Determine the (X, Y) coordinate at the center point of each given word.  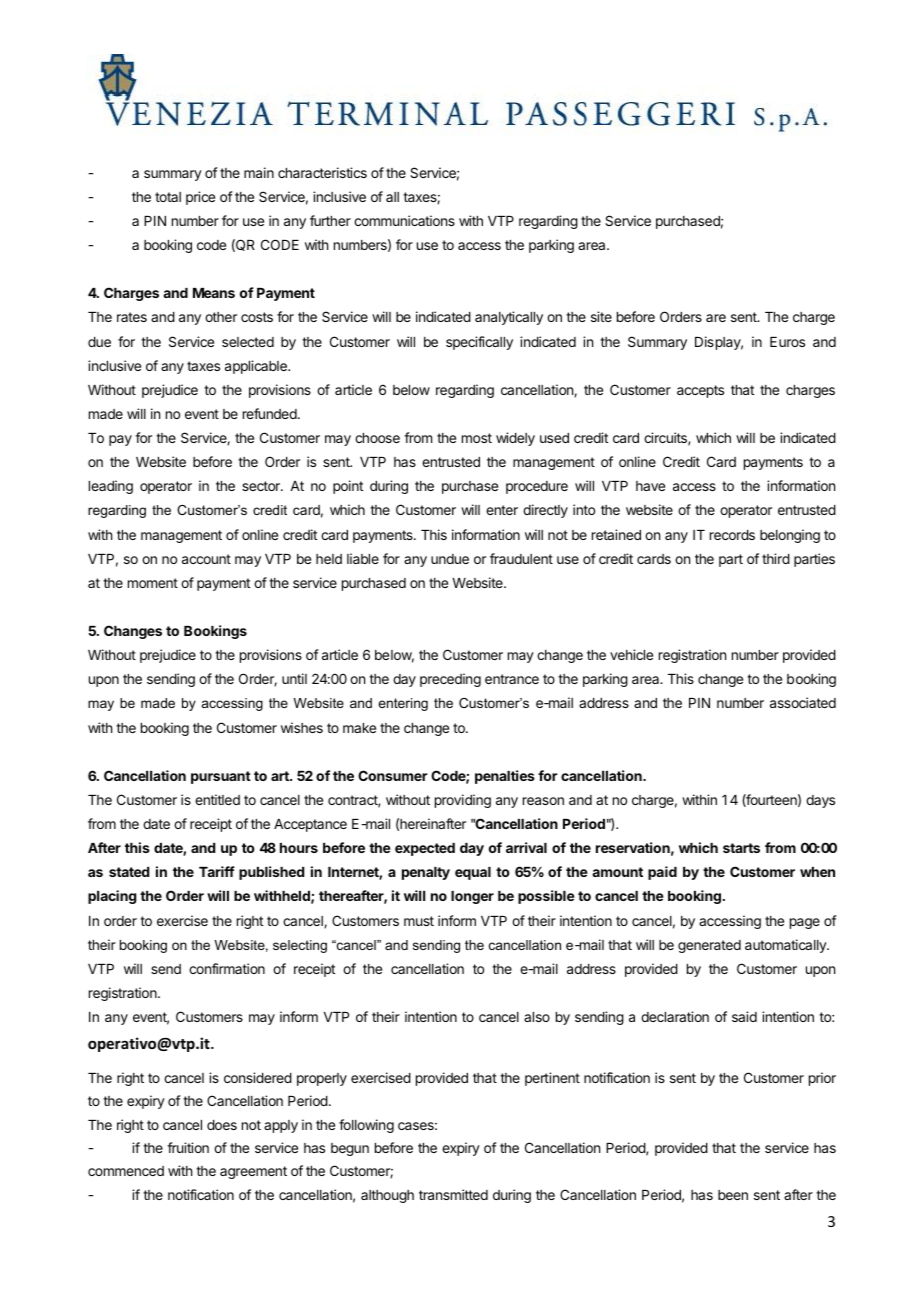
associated (803, 702)
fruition (188, 1147)
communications (404, 220)
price (200, 198)
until (294, 678)
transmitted (453, 1194)
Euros (787, 342)
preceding (450, 680)
